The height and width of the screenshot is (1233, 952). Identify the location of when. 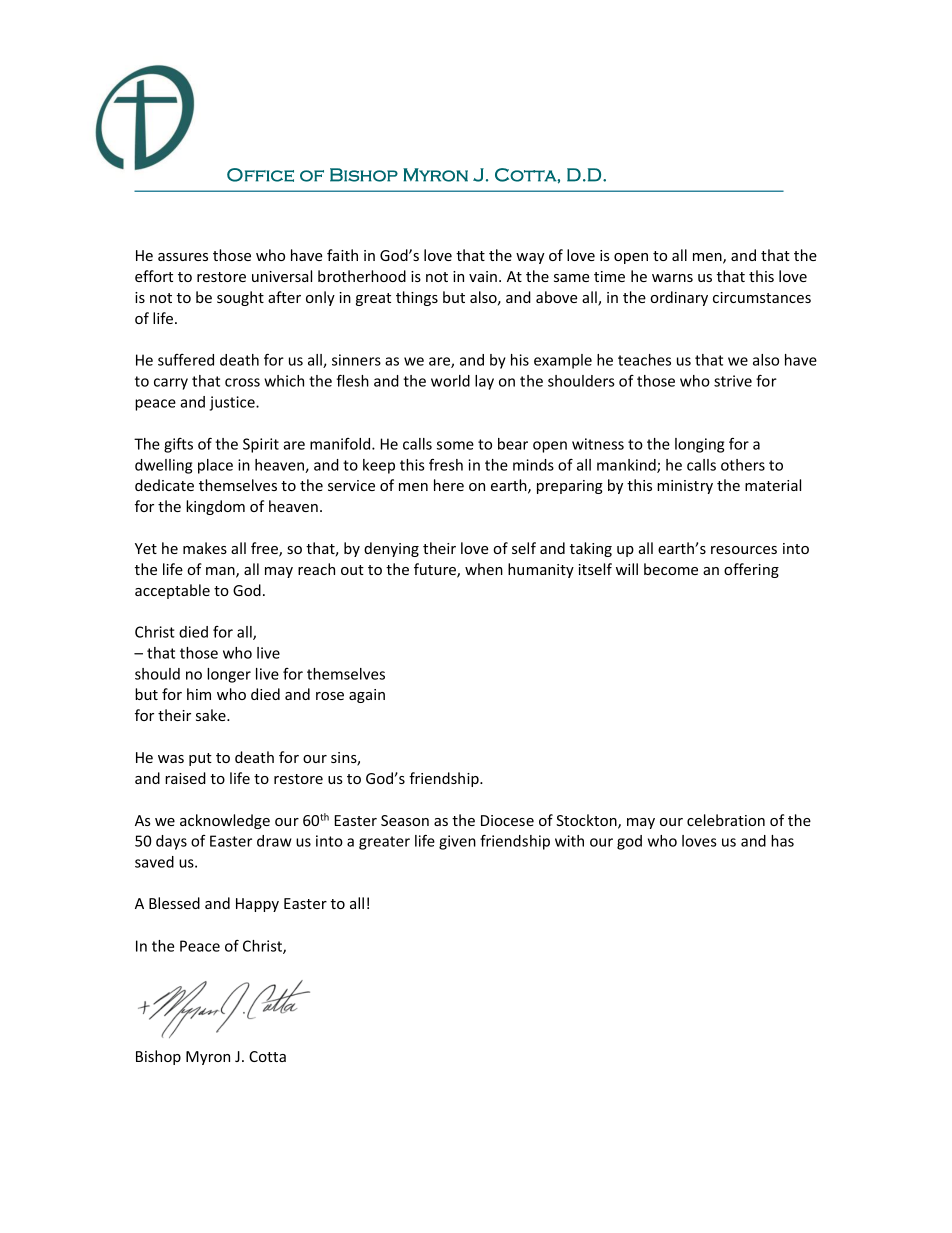
(484, 569).
